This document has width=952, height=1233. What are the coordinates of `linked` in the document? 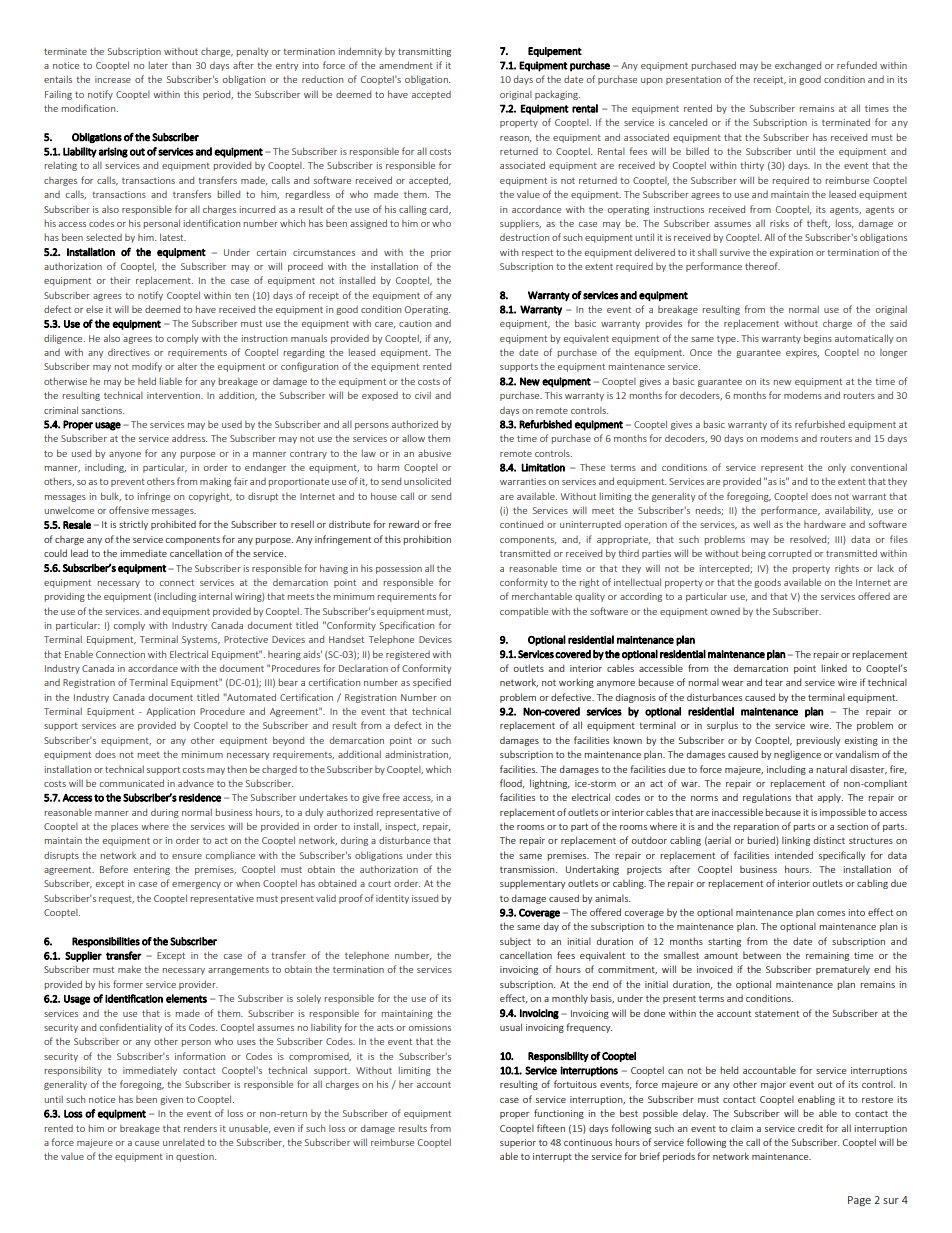 It's located at (834, 668).
